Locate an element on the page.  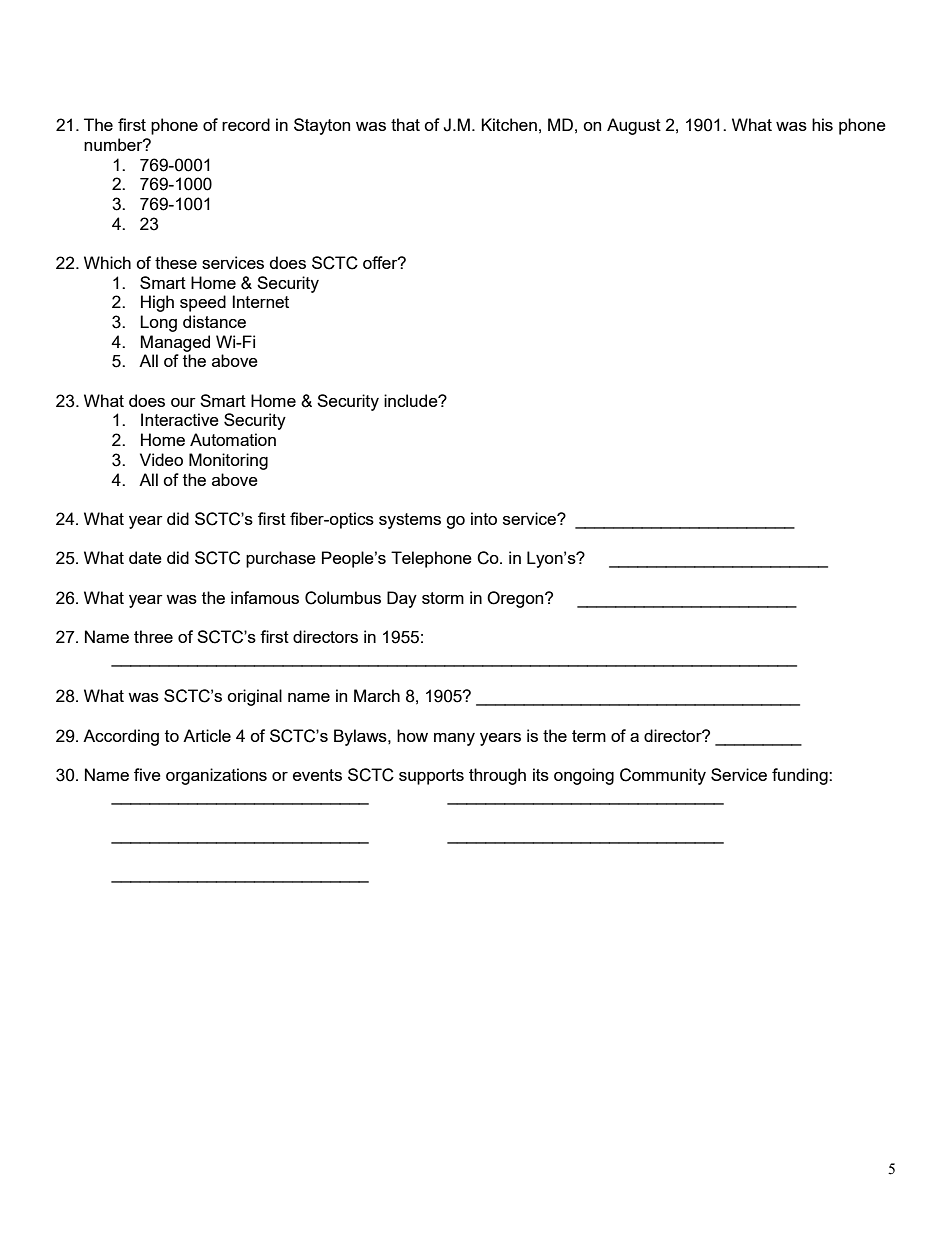
his is located at coordinates (822, 124).
